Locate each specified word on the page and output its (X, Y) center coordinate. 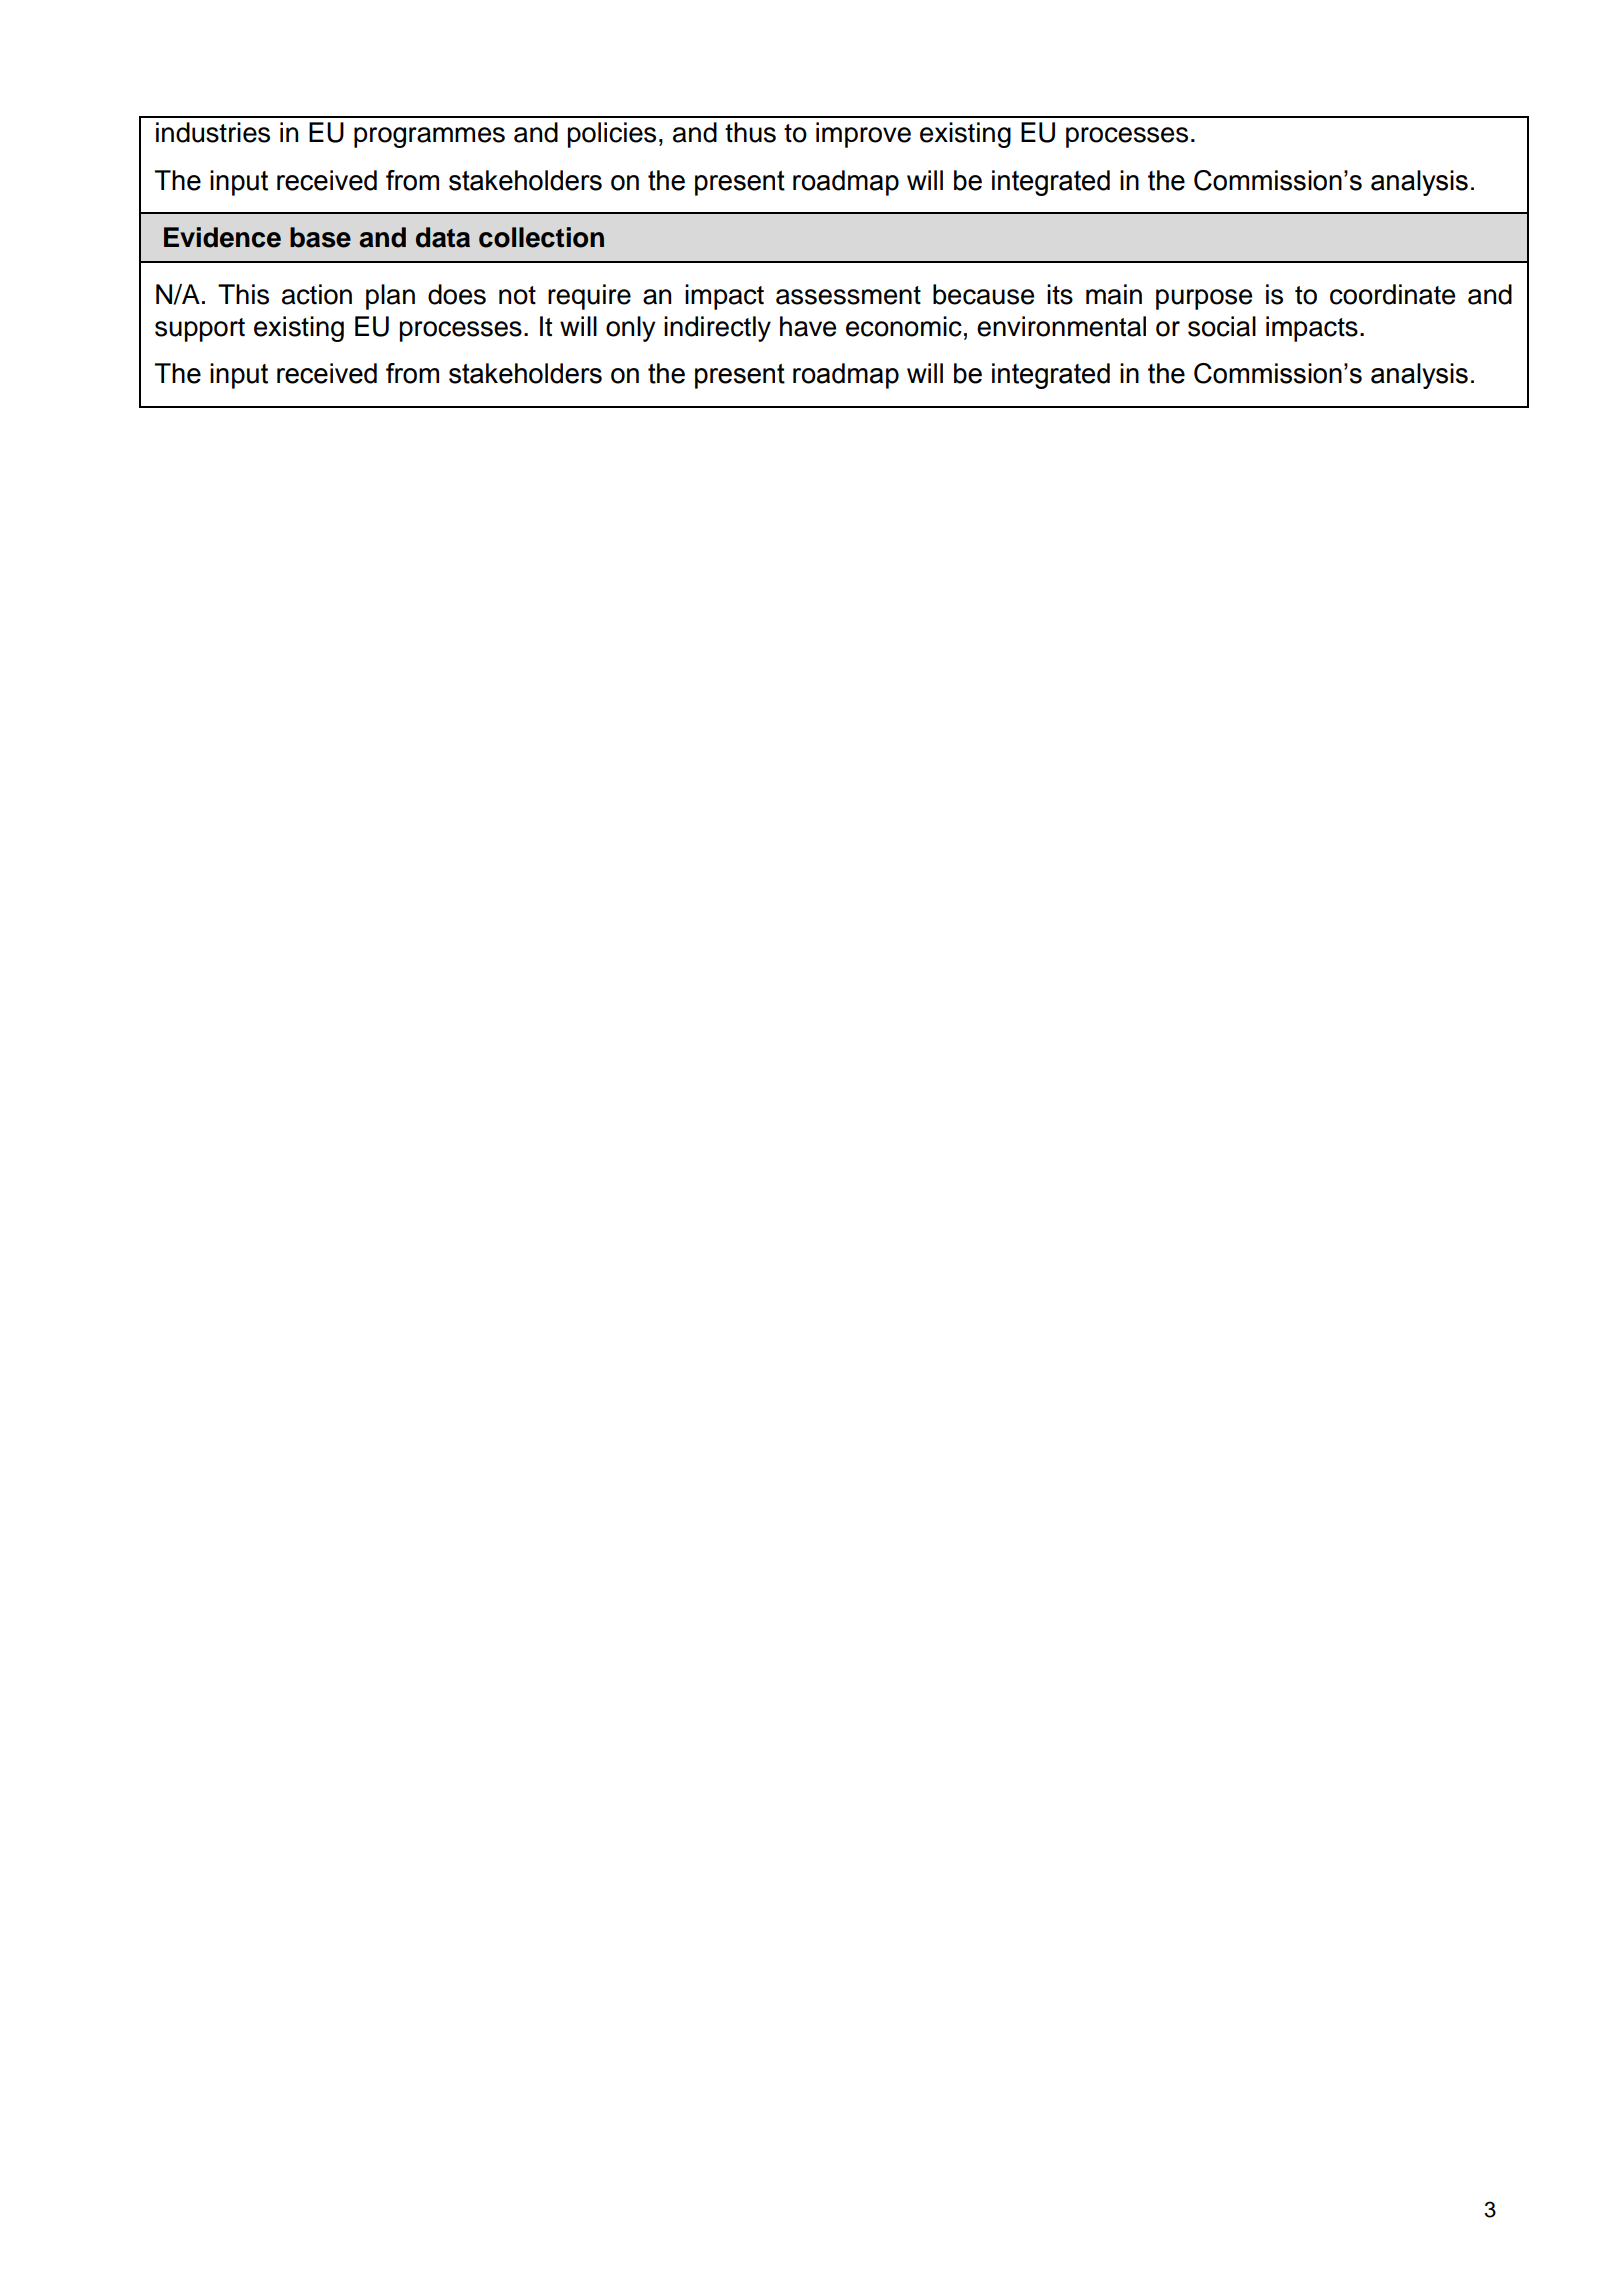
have (808, 326)
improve (863, 135)
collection (541, 237)
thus (750, 132)
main (1114, 294)
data (443, 237)
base (320, 237)
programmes (429, 137)
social (1222, 326)
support (200, 330)
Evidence (222, 237)
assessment (848, 295)
